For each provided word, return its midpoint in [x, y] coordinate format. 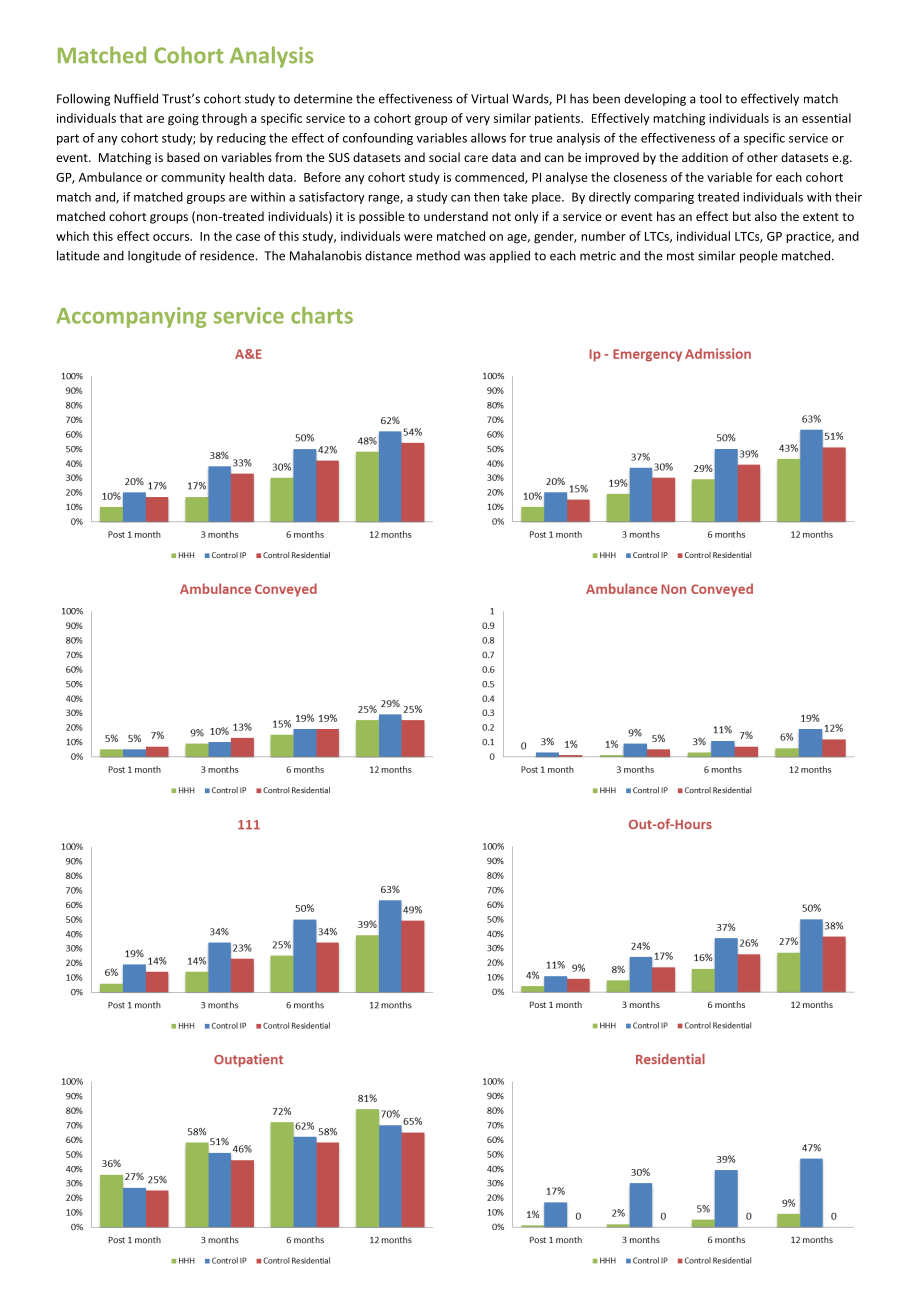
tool [710, 98]
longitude [154, 257]
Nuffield [136, 98]
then [486, 197]
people [759, 256]
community [193, 179]
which [72, 236]
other [762, 157]
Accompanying [131, 317]
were [418, 237]
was [475, 257]
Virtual [489, 98]
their [848, 197]
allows [488, 138]
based [183, 157]
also [766, 216]
